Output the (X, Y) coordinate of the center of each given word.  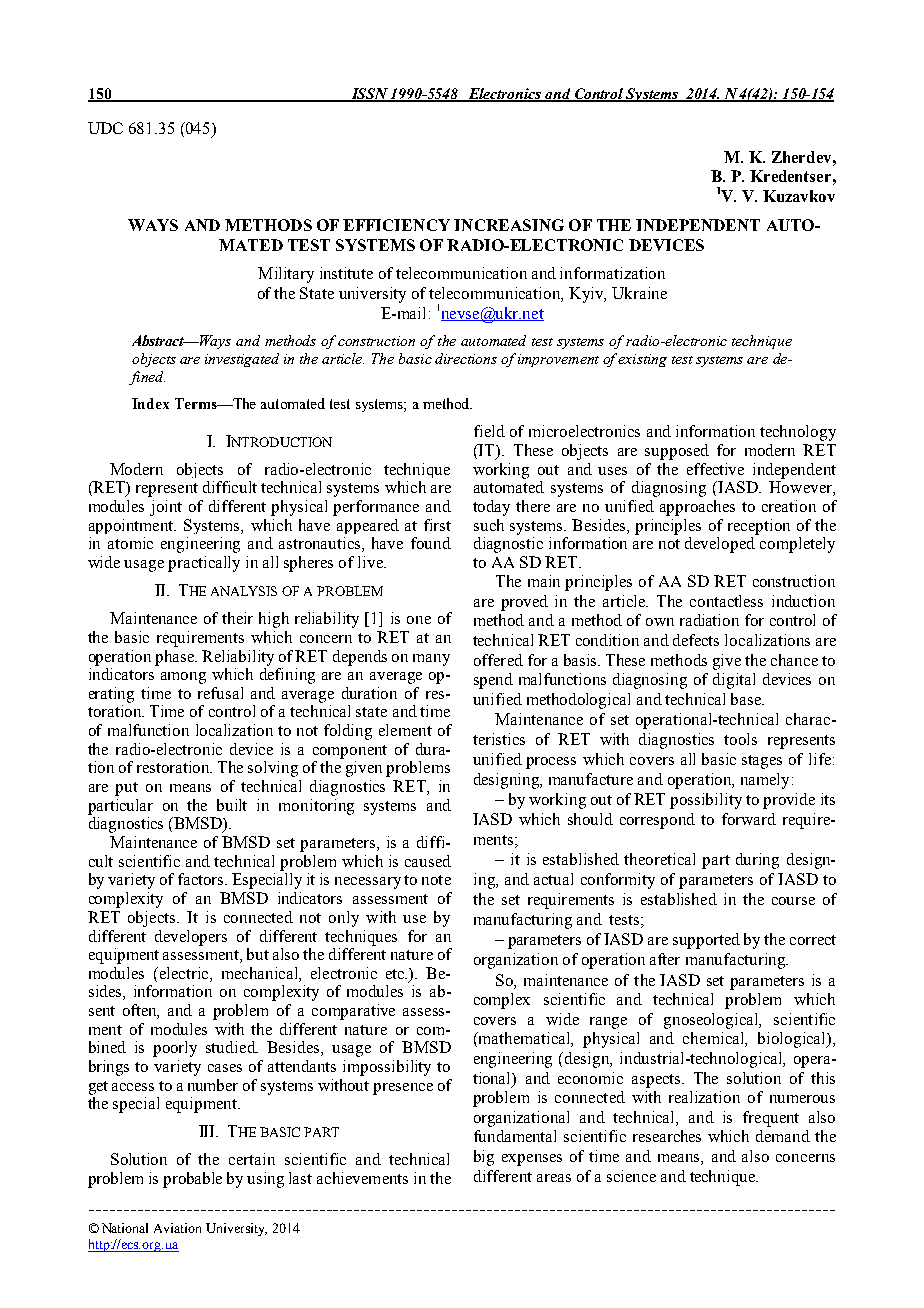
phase (176, 658)
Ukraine (639, 293)
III (208, 1131)
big (484, 1158)
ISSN (369, 94)
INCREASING (509, 225)
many (431, 660)
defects (696, 640)
